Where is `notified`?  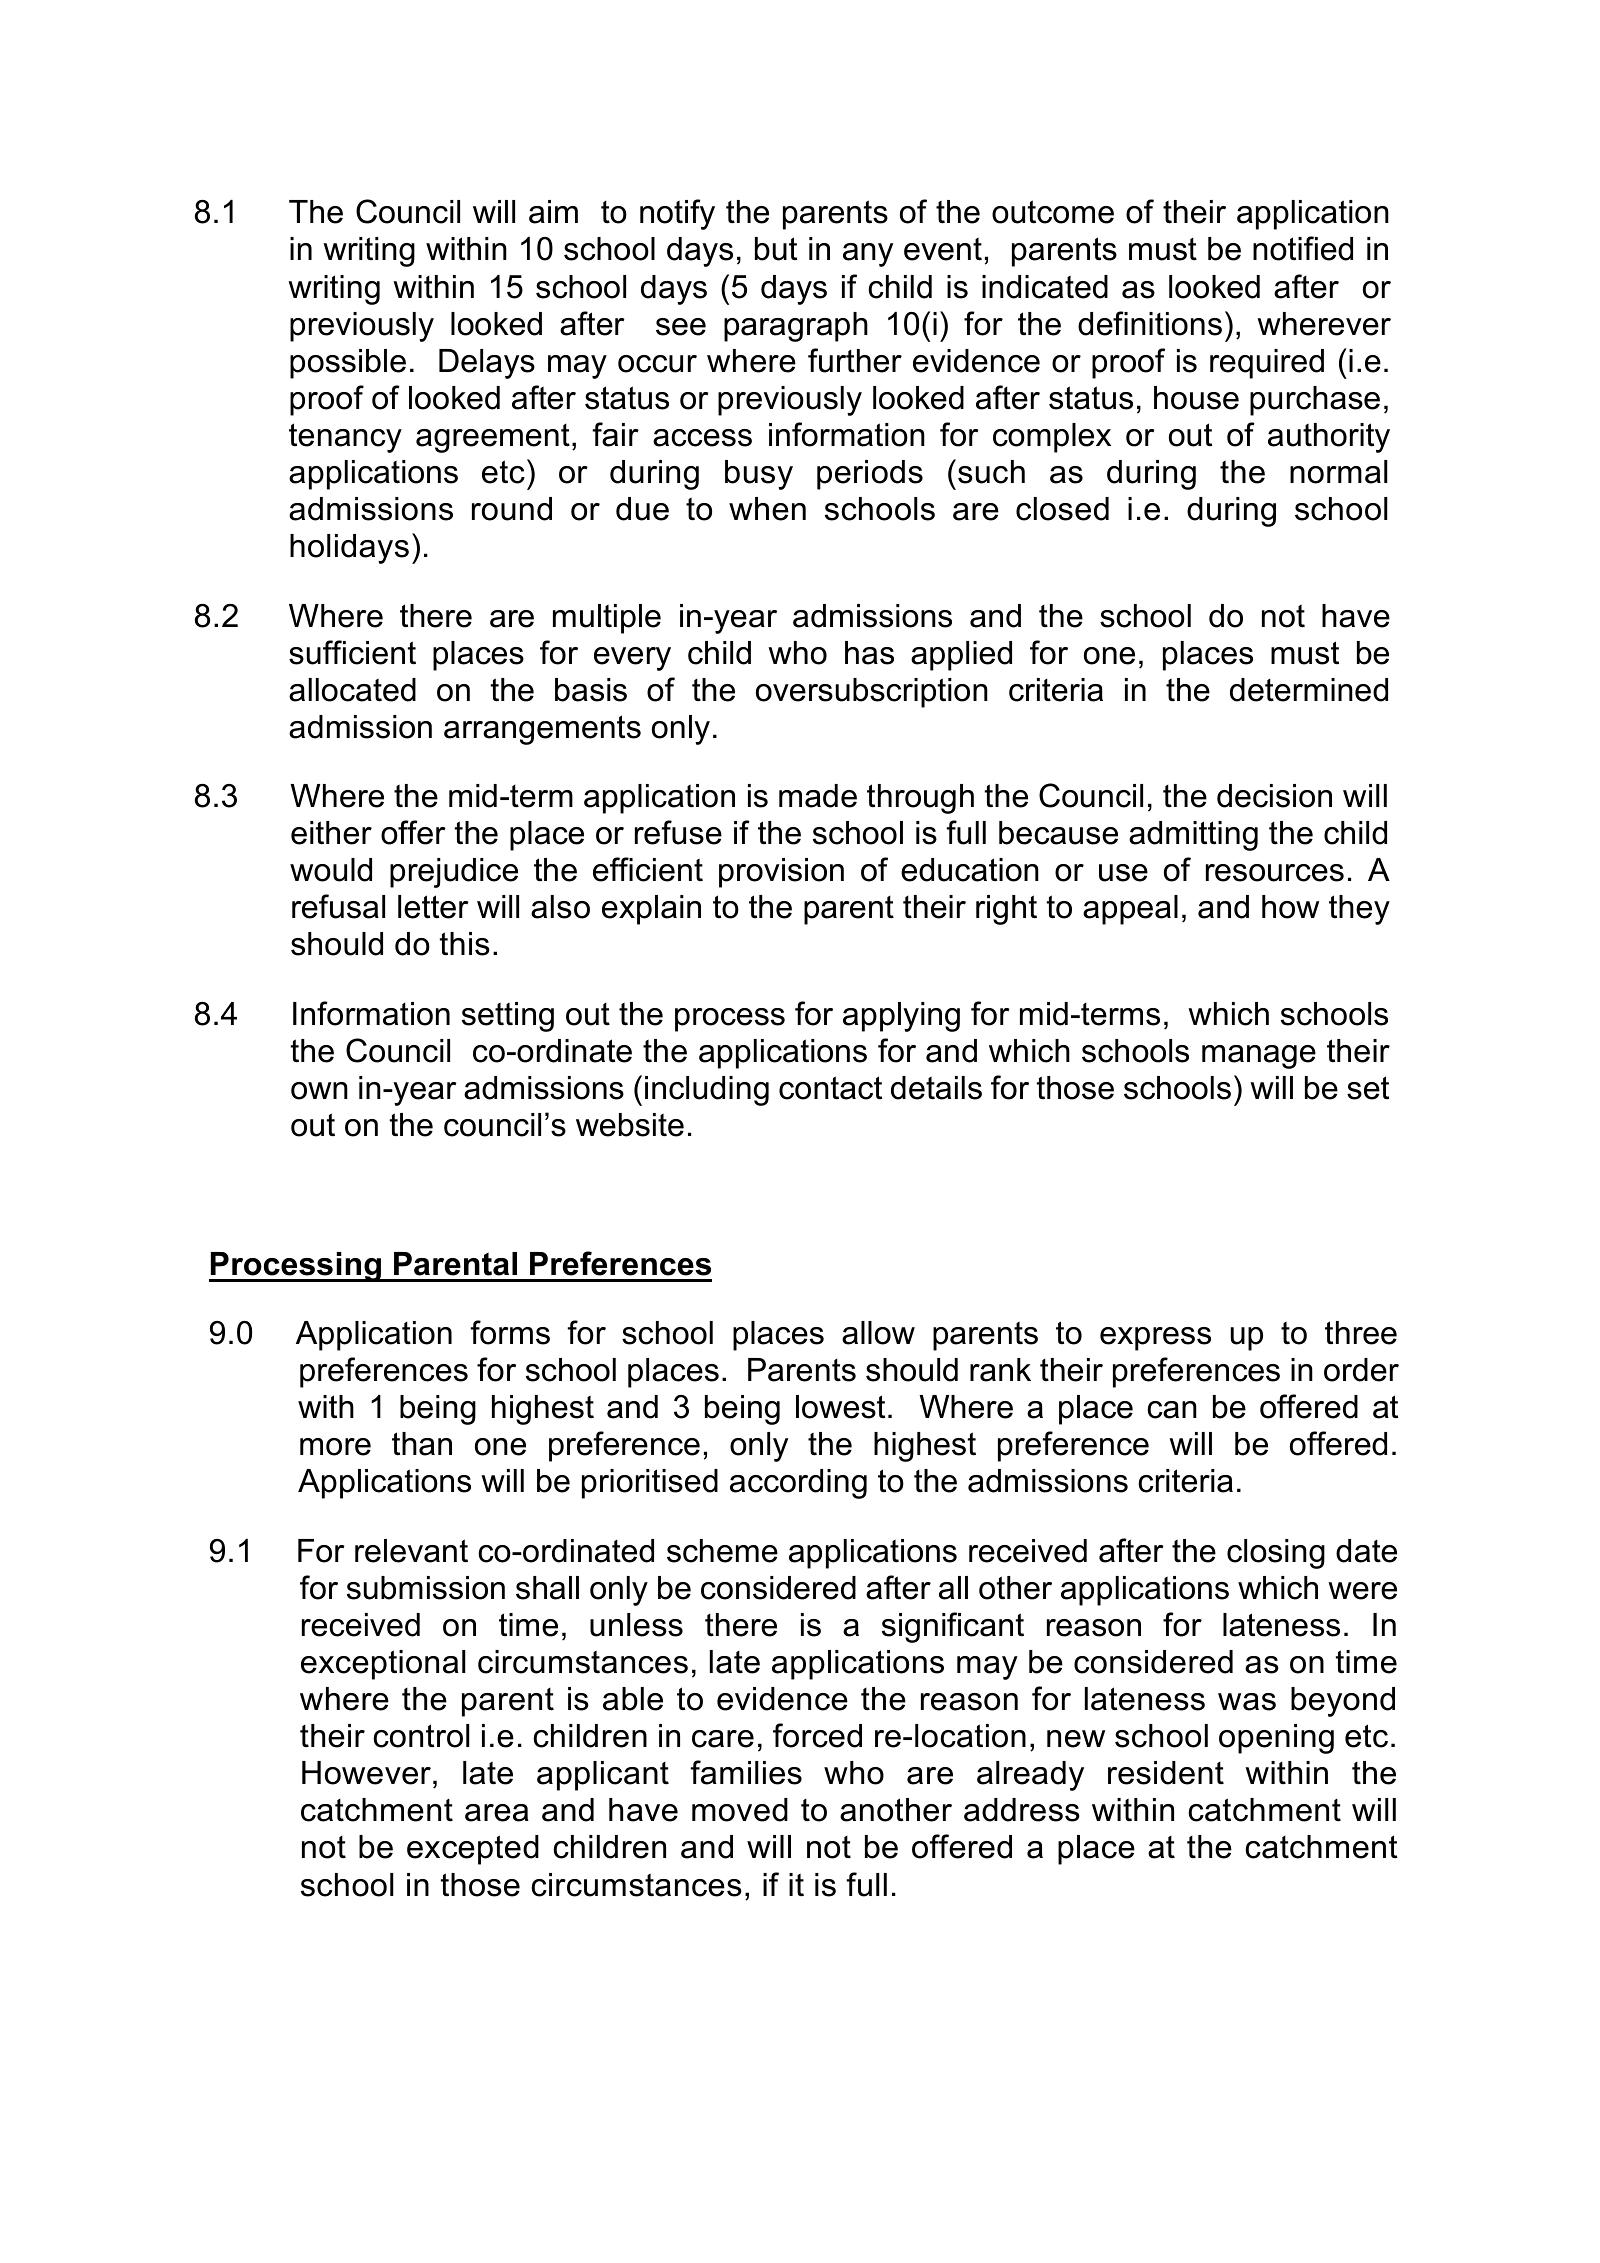
notified is located at coordinates (1303, 248).
